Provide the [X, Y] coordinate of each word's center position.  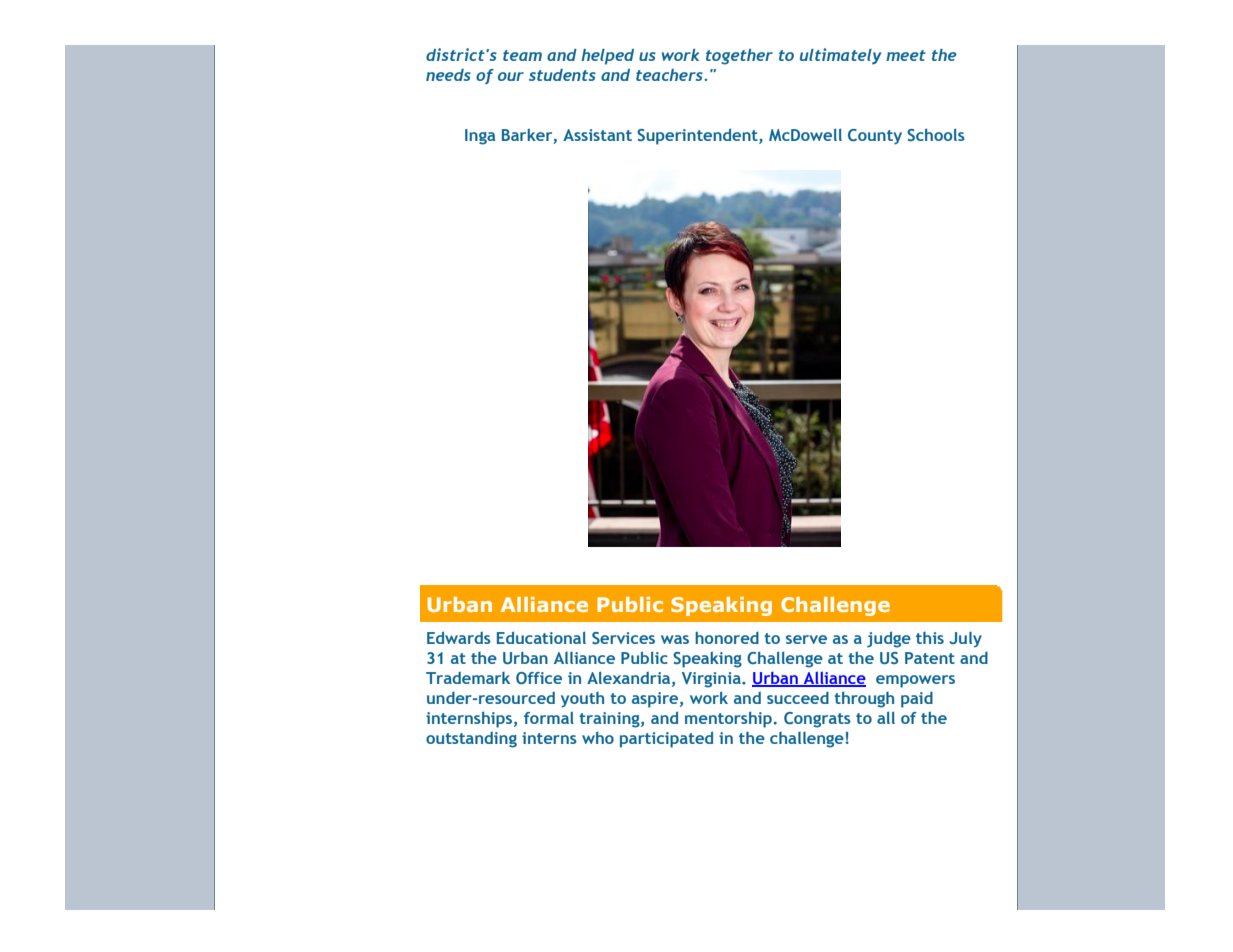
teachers [670, 75]
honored [727, 637]
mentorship [728, 719]
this [930, 638]
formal [549, 718]
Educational [541, 637]
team [522, 55]
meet [906, 55]
